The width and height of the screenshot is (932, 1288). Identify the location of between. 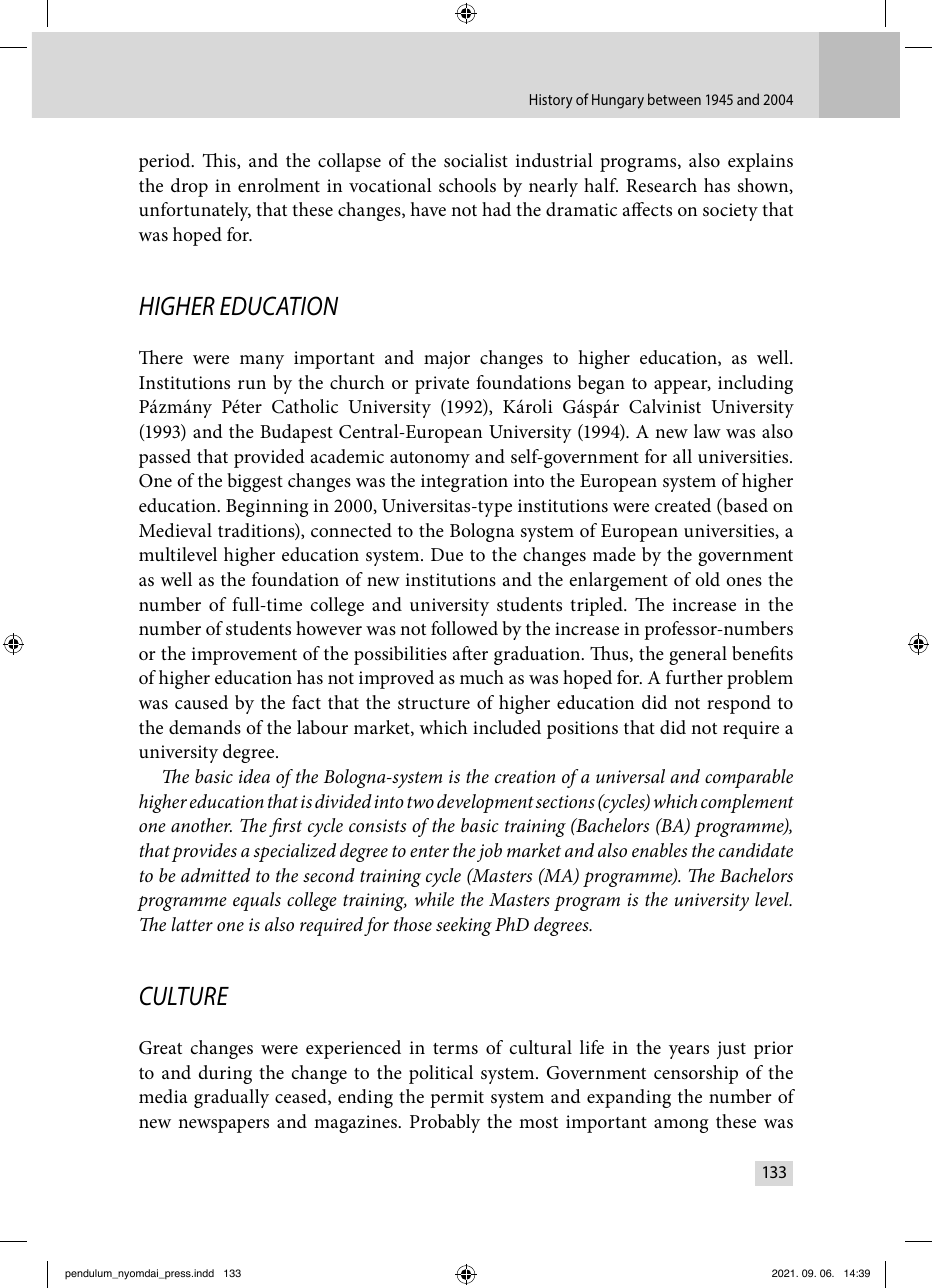
(674, 99).
